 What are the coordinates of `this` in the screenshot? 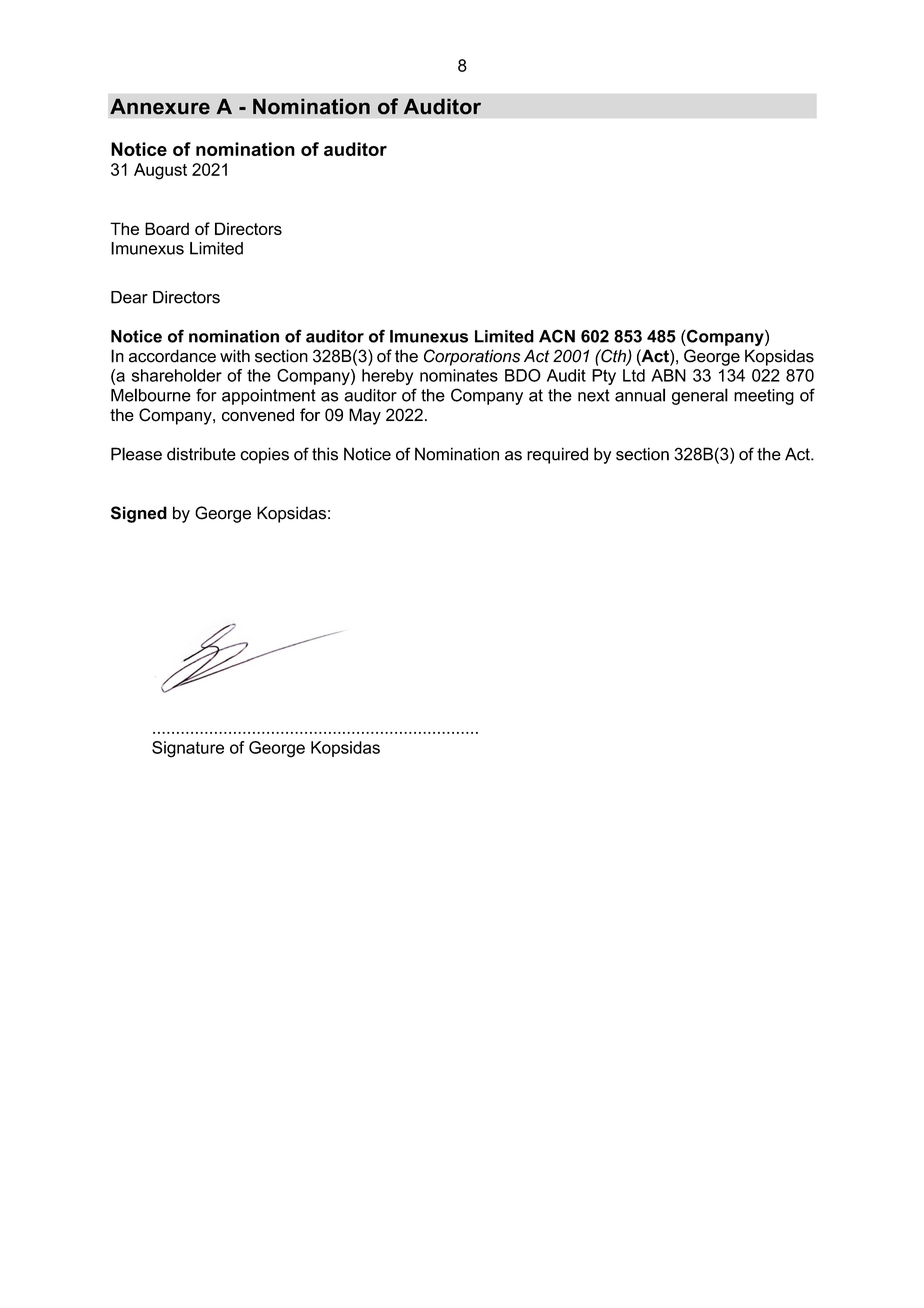 It's located at (325, 454).
